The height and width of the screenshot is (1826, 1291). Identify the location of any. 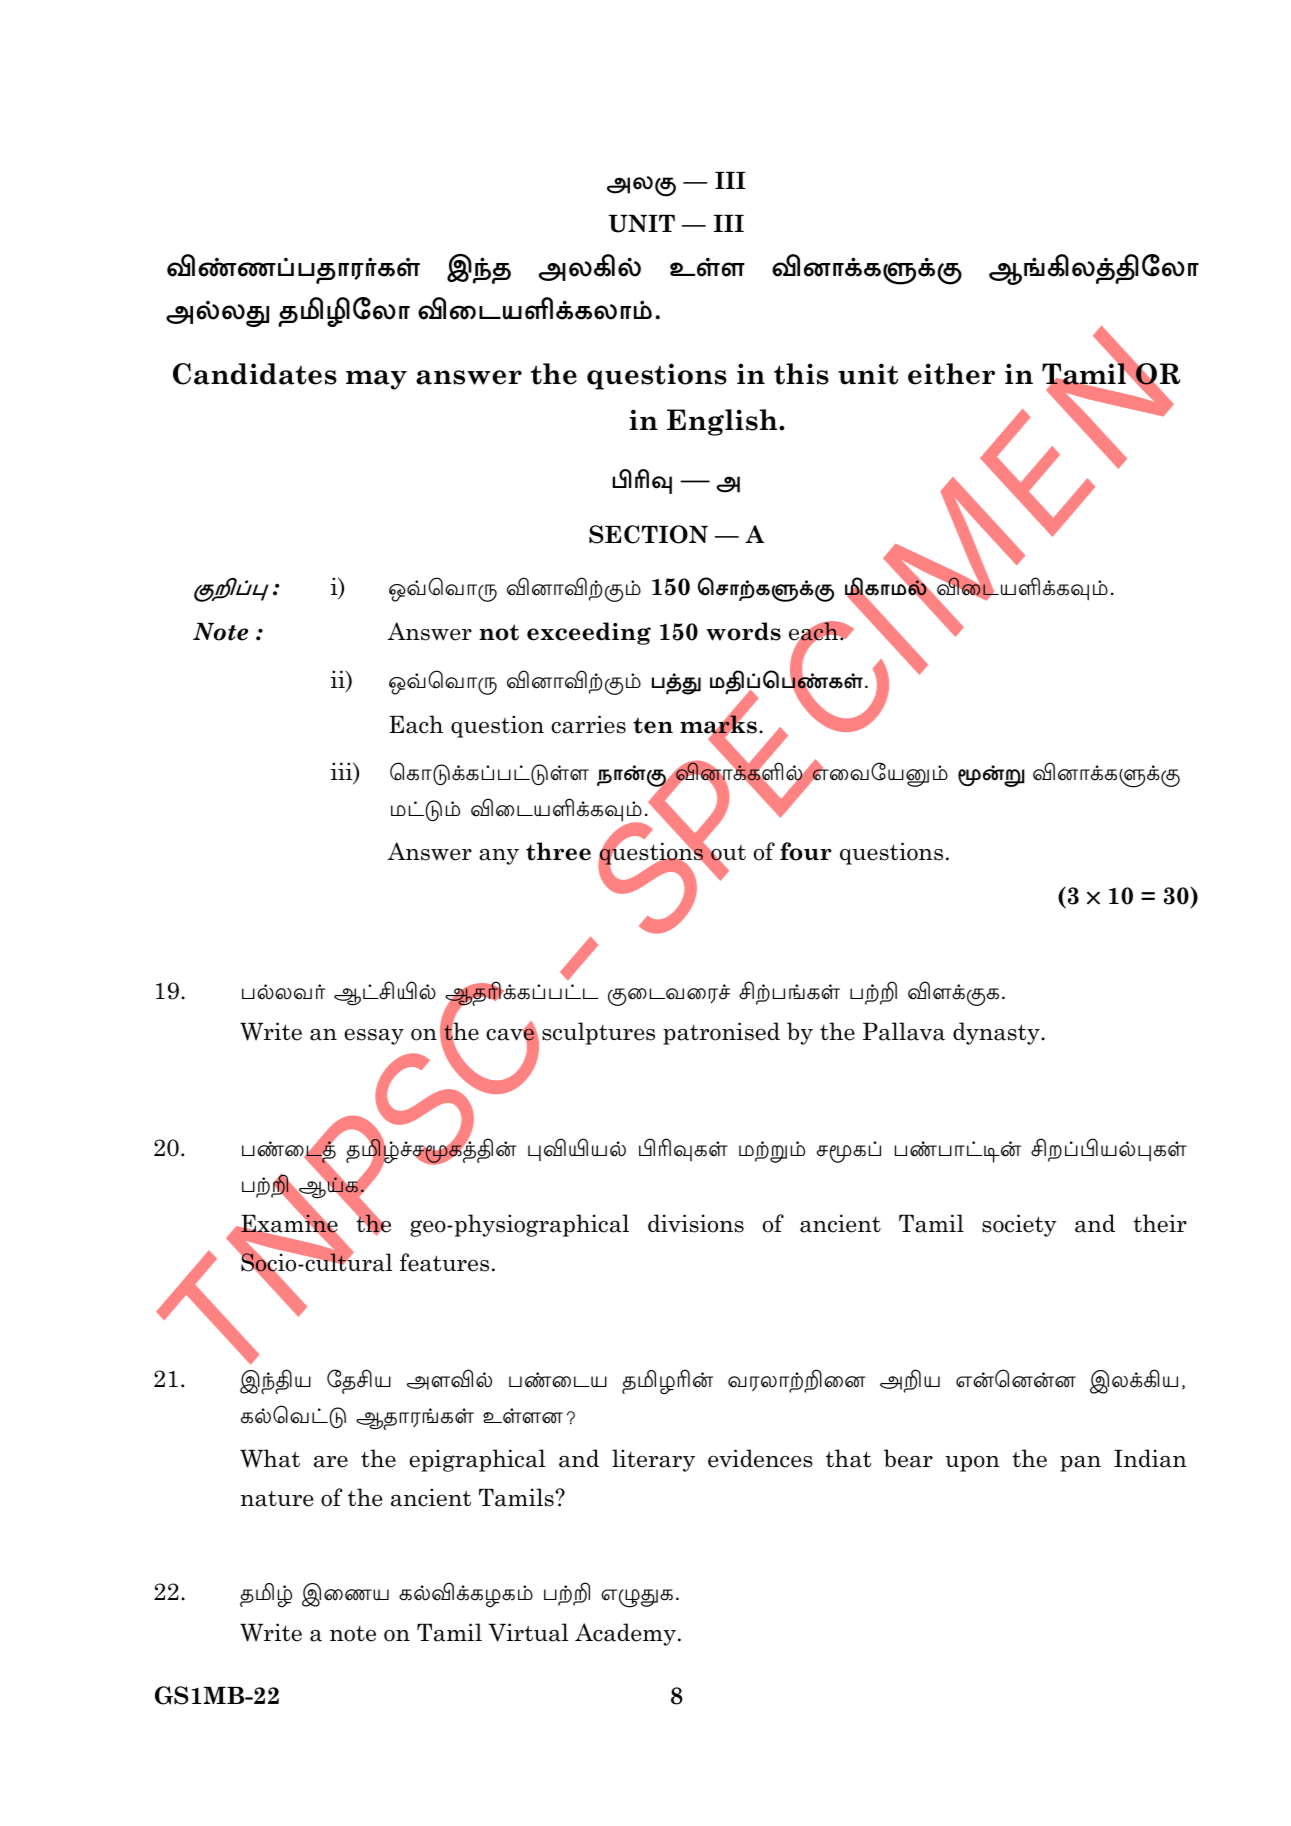
(499, 857).
